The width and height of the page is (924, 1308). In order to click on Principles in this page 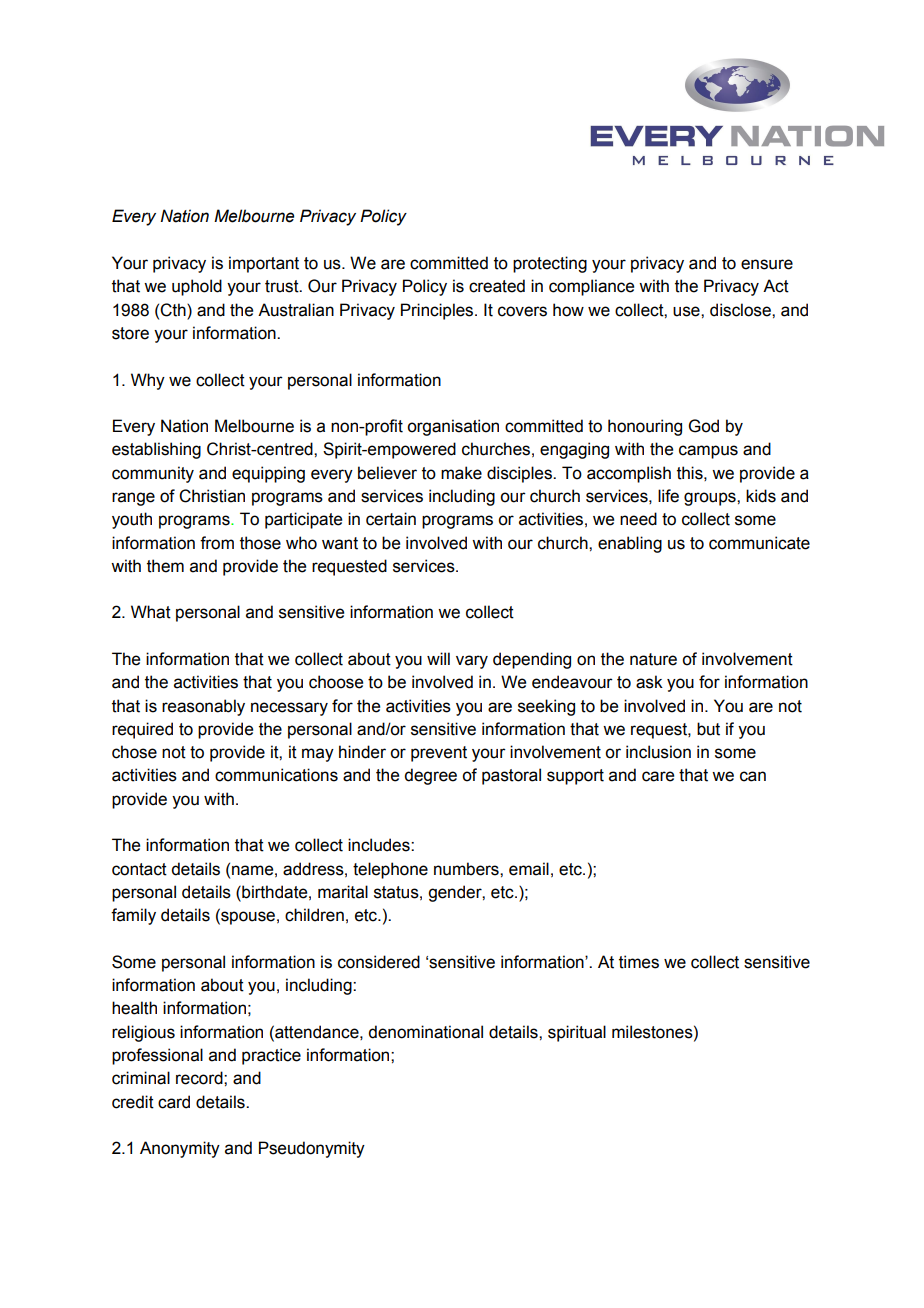, I will do `click(438, 311)`.
